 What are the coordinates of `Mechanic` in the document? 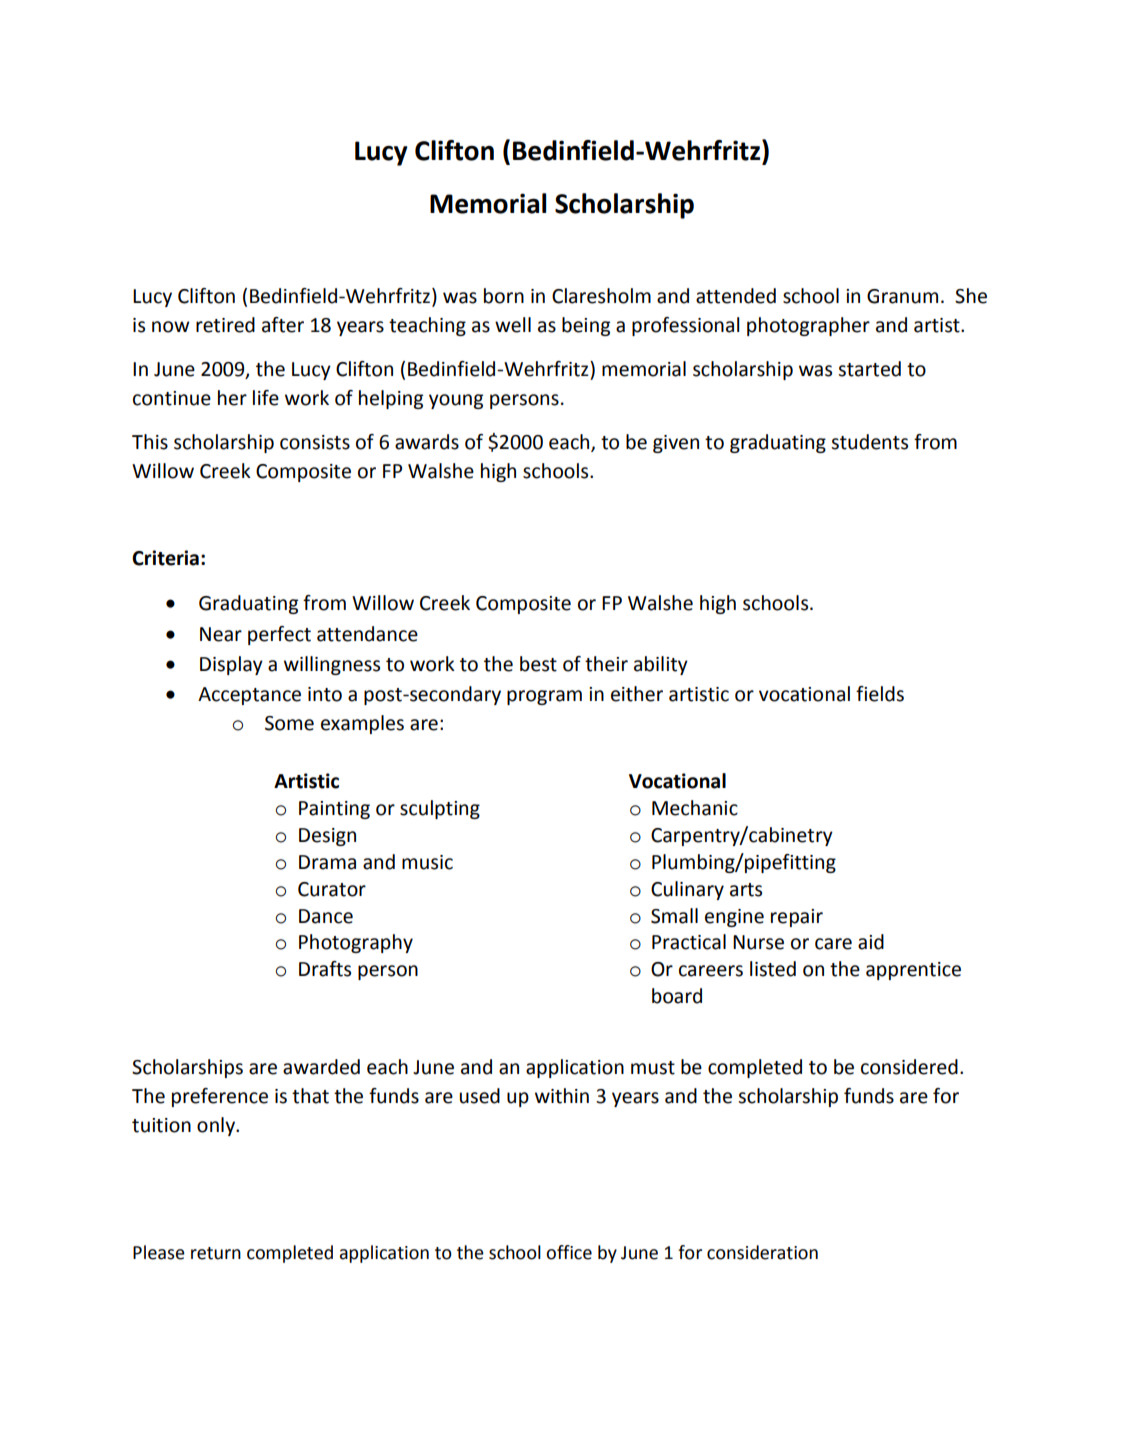 It's located at (695, 808).
